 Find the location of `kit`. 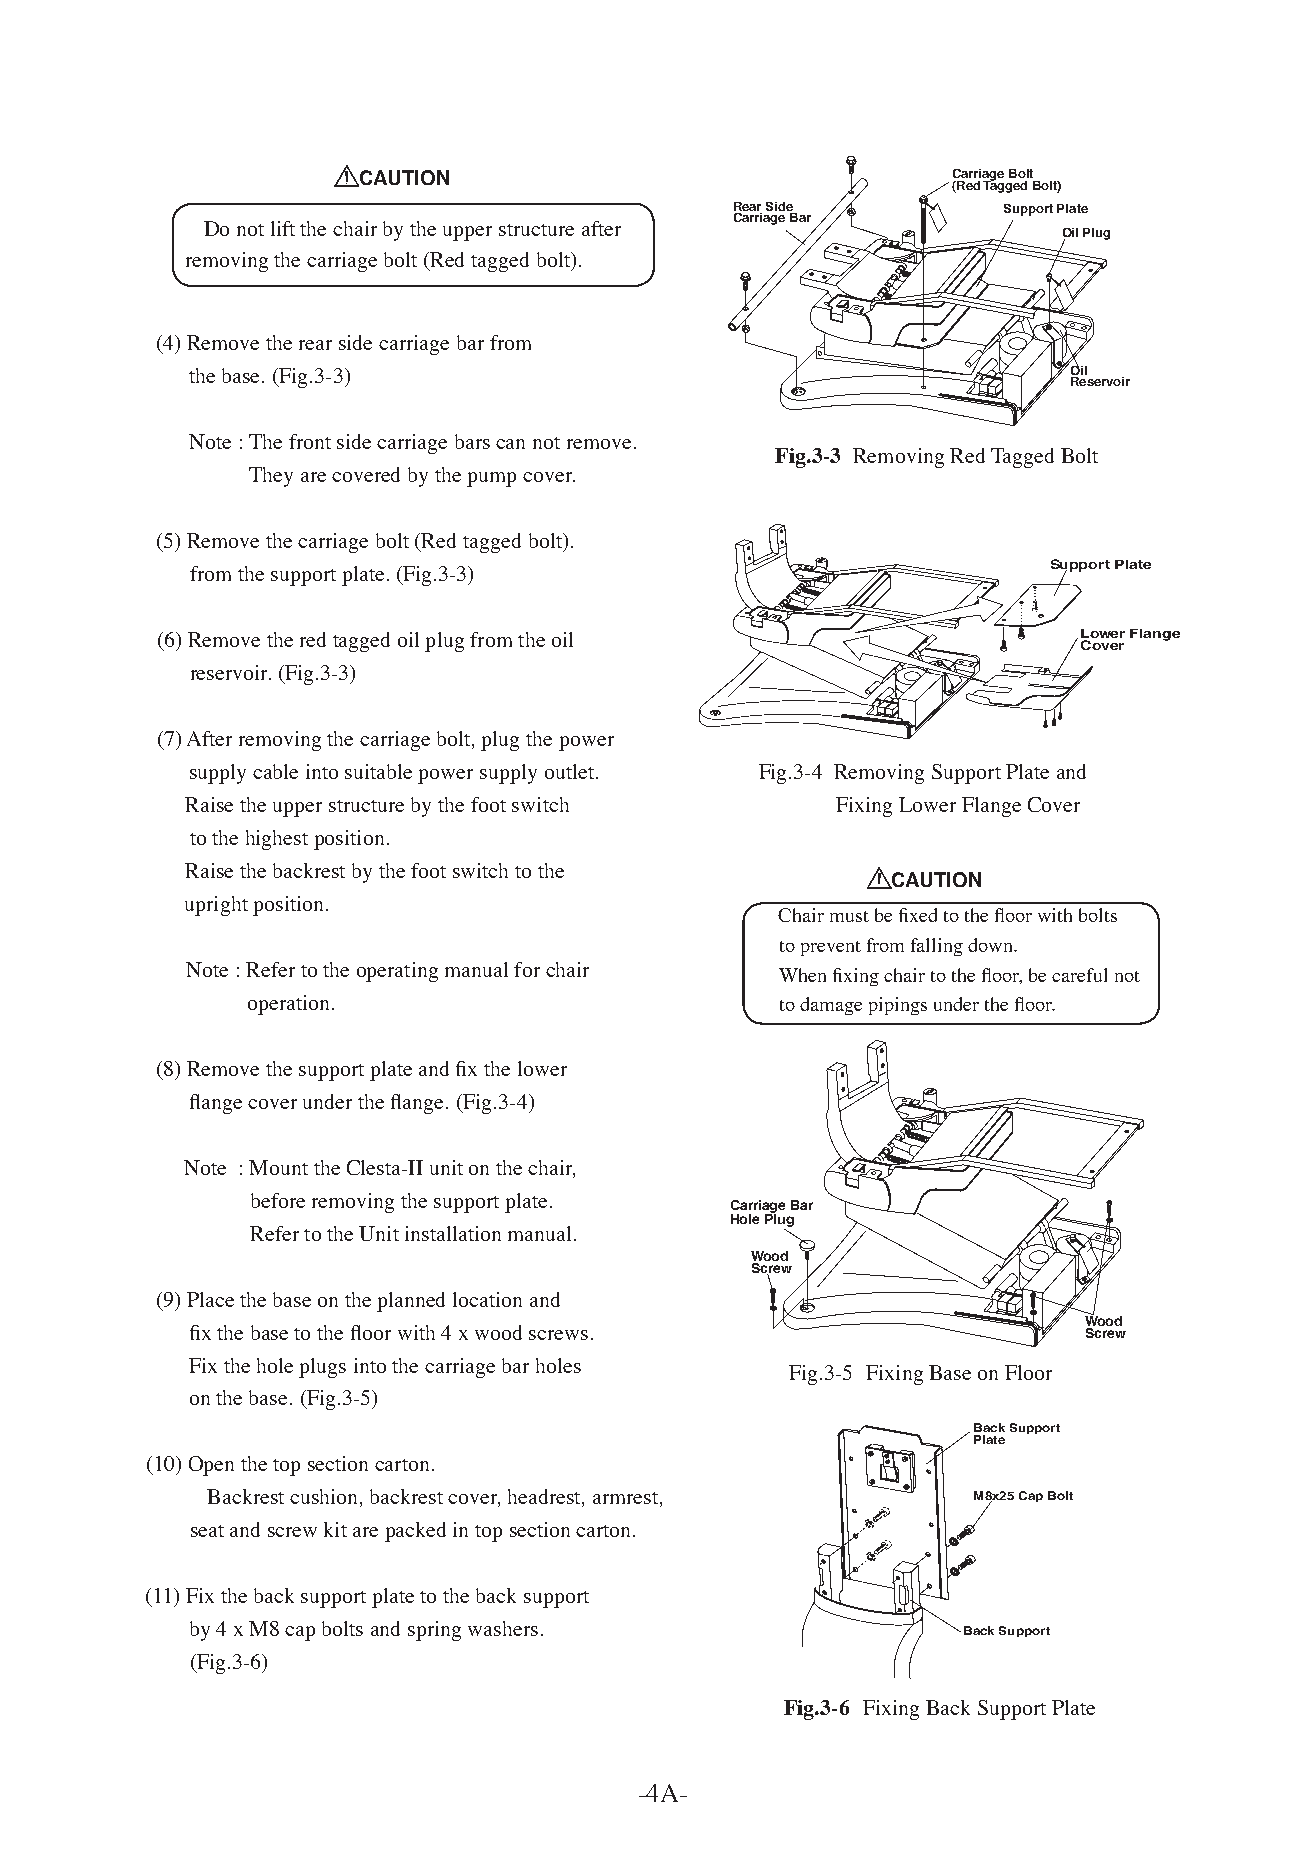

kit is located at coordinates (335, 1529).
